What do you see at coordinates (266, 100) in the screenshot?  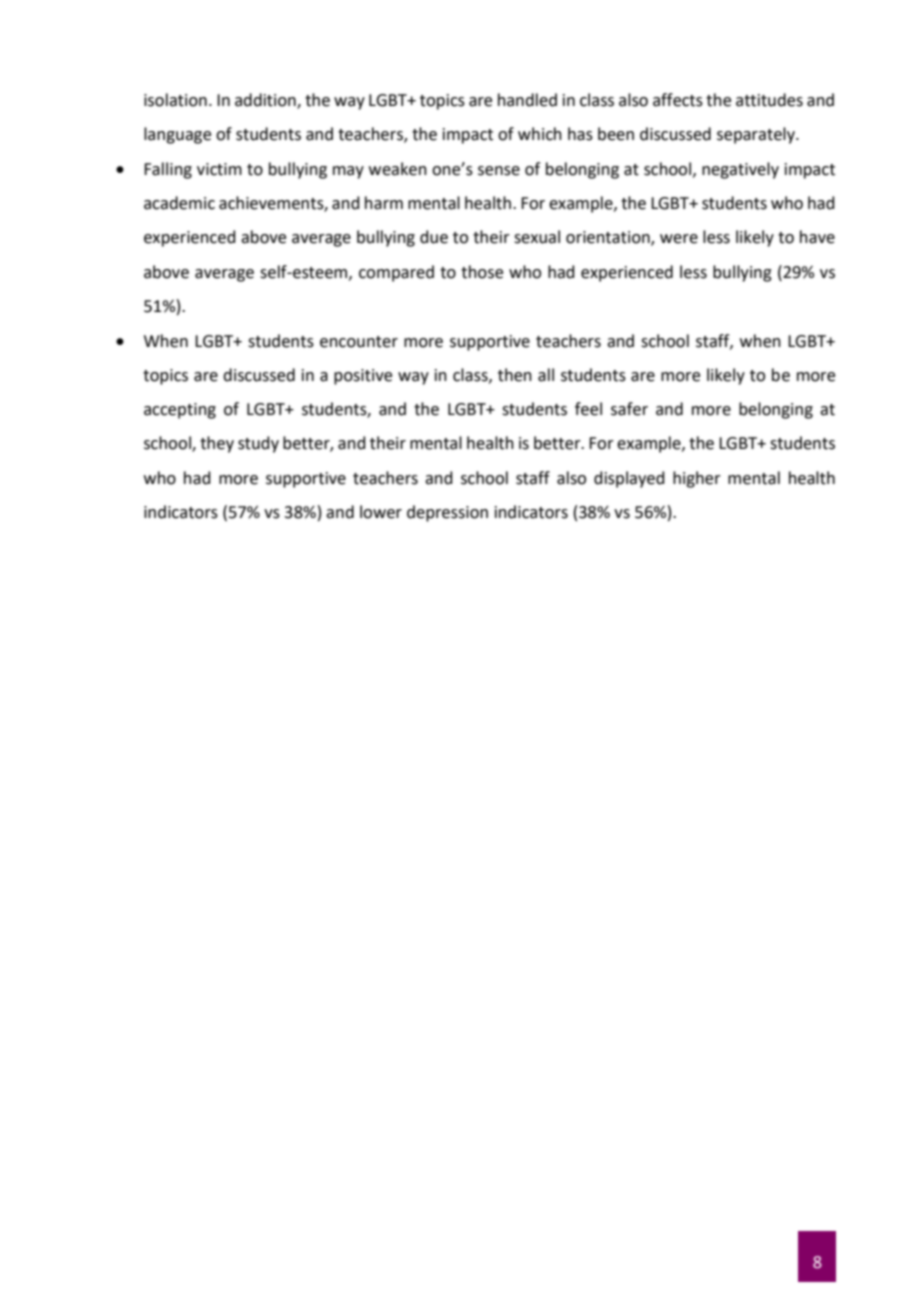 I see `addition` at bounding box center [266, 100].
